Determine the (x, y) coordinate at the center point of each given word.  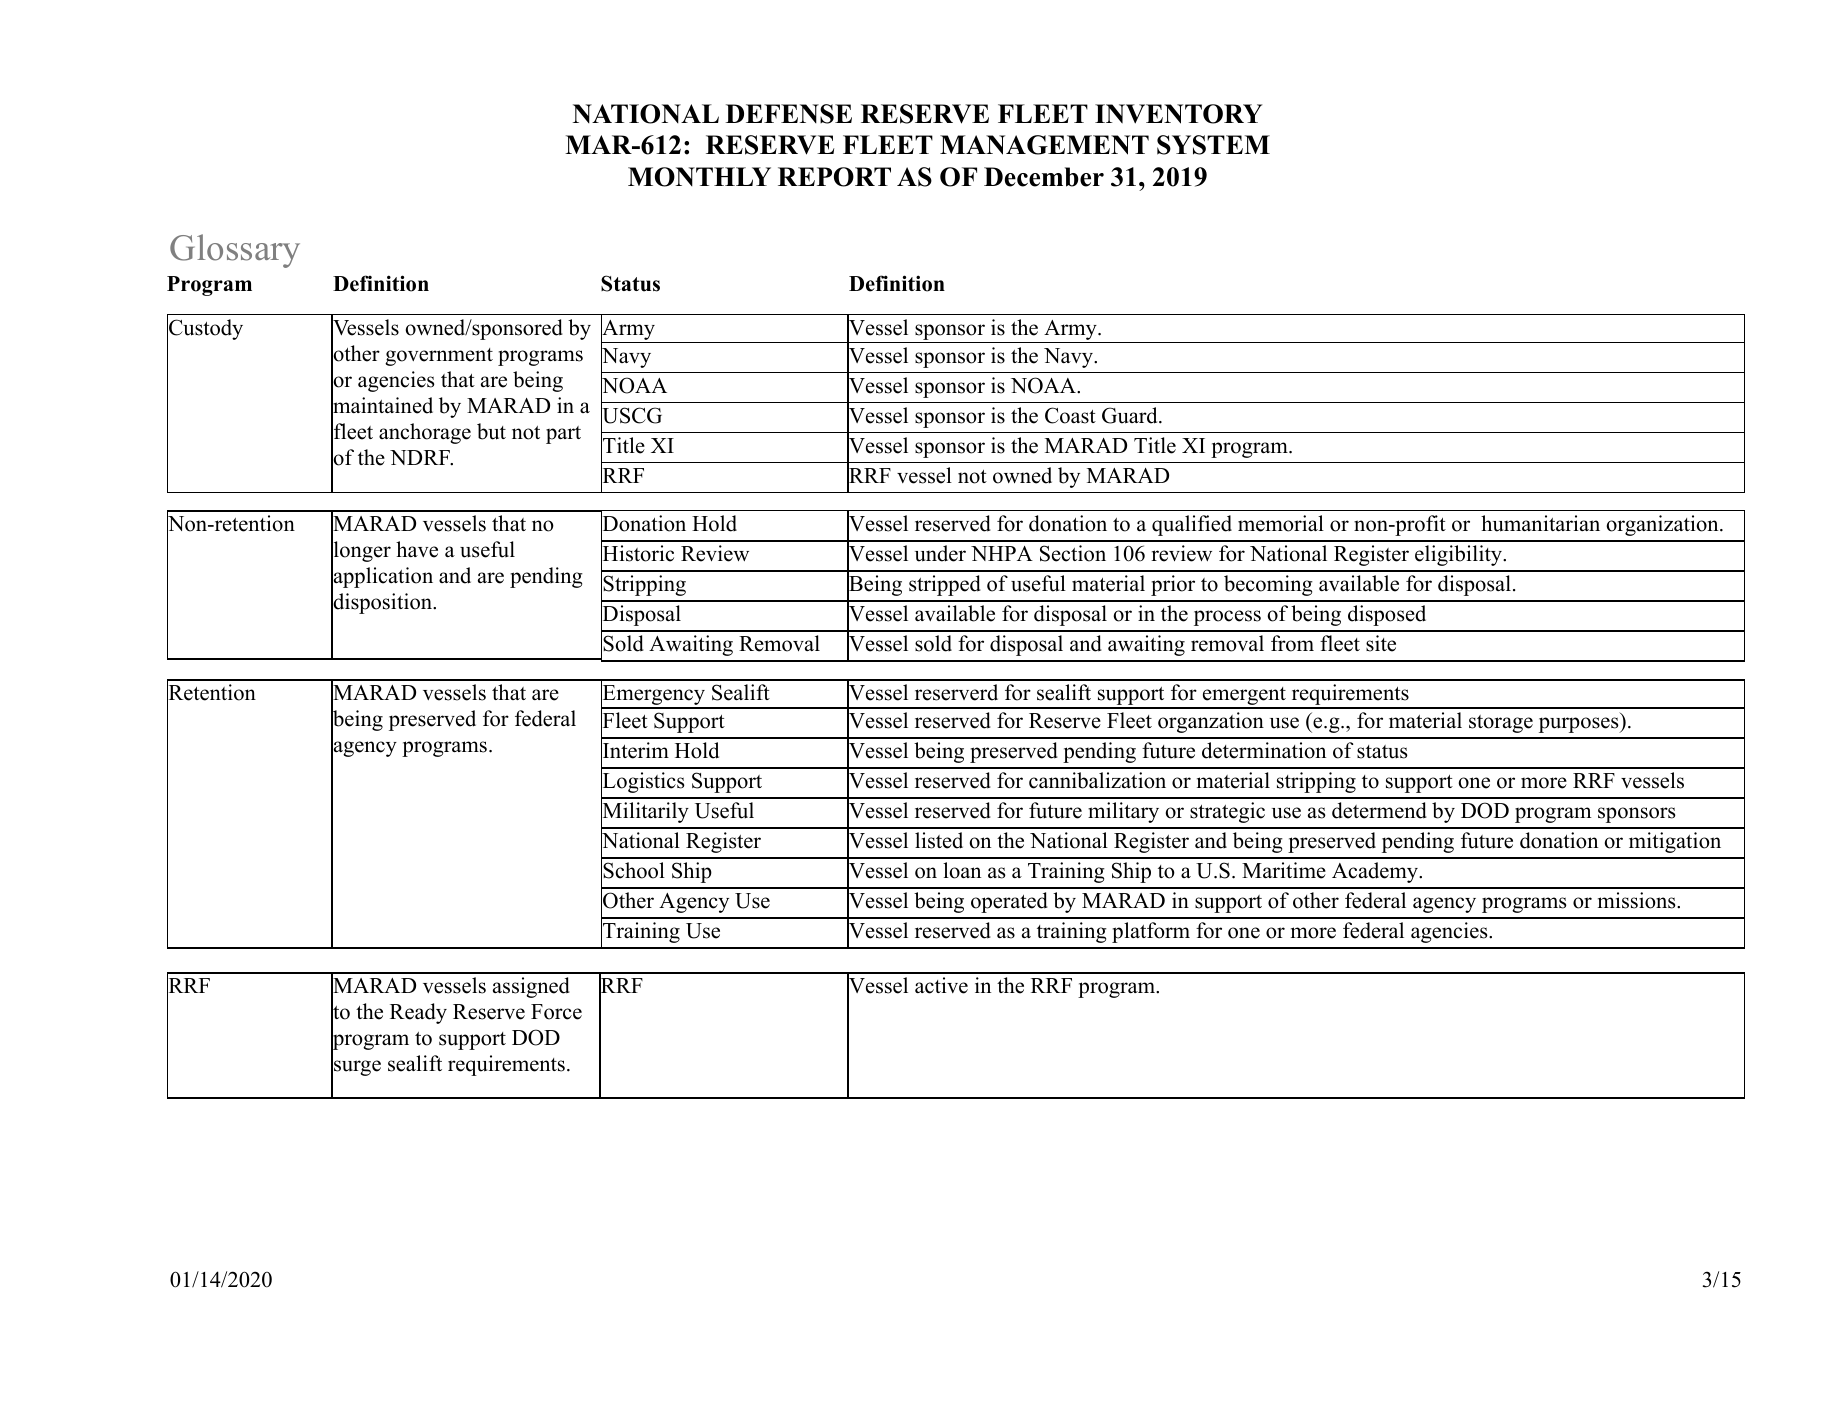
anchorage (425, 433)
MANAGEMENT (1044, 145)
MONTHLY (699, 177)
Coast (1070, 415)
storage (1501, 724)
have (417, 549)
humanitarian (1540, 523)
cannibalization (1097, 780)
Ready (418, 1013)
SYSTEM (1213, 145)
